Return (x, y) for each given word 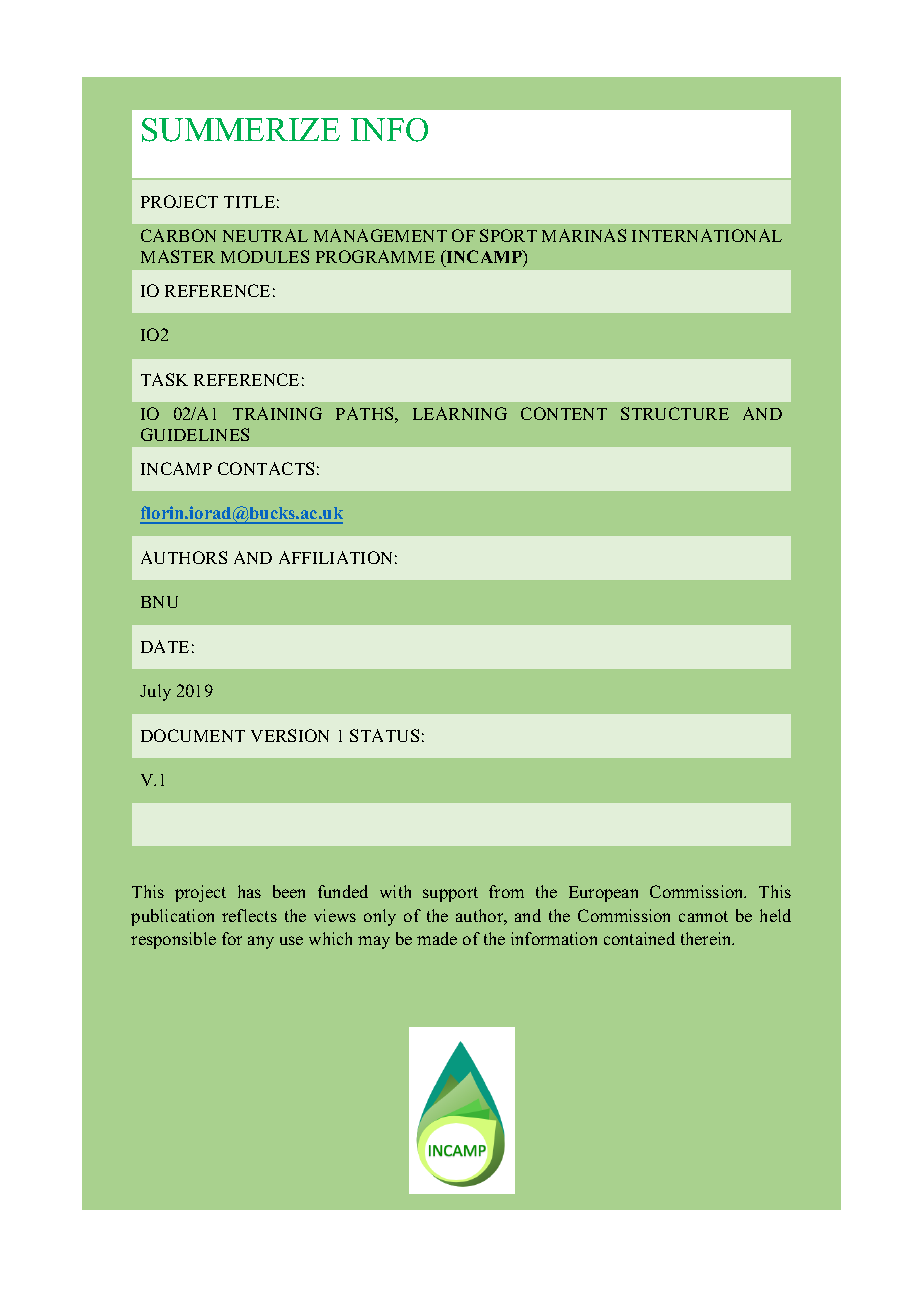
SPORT (508, 235)
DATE (165, 646)
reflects (249, 915)
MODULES (265, 256)
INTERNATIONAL (707, 235)
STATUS (384, 735)
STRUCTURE (675, 413)
